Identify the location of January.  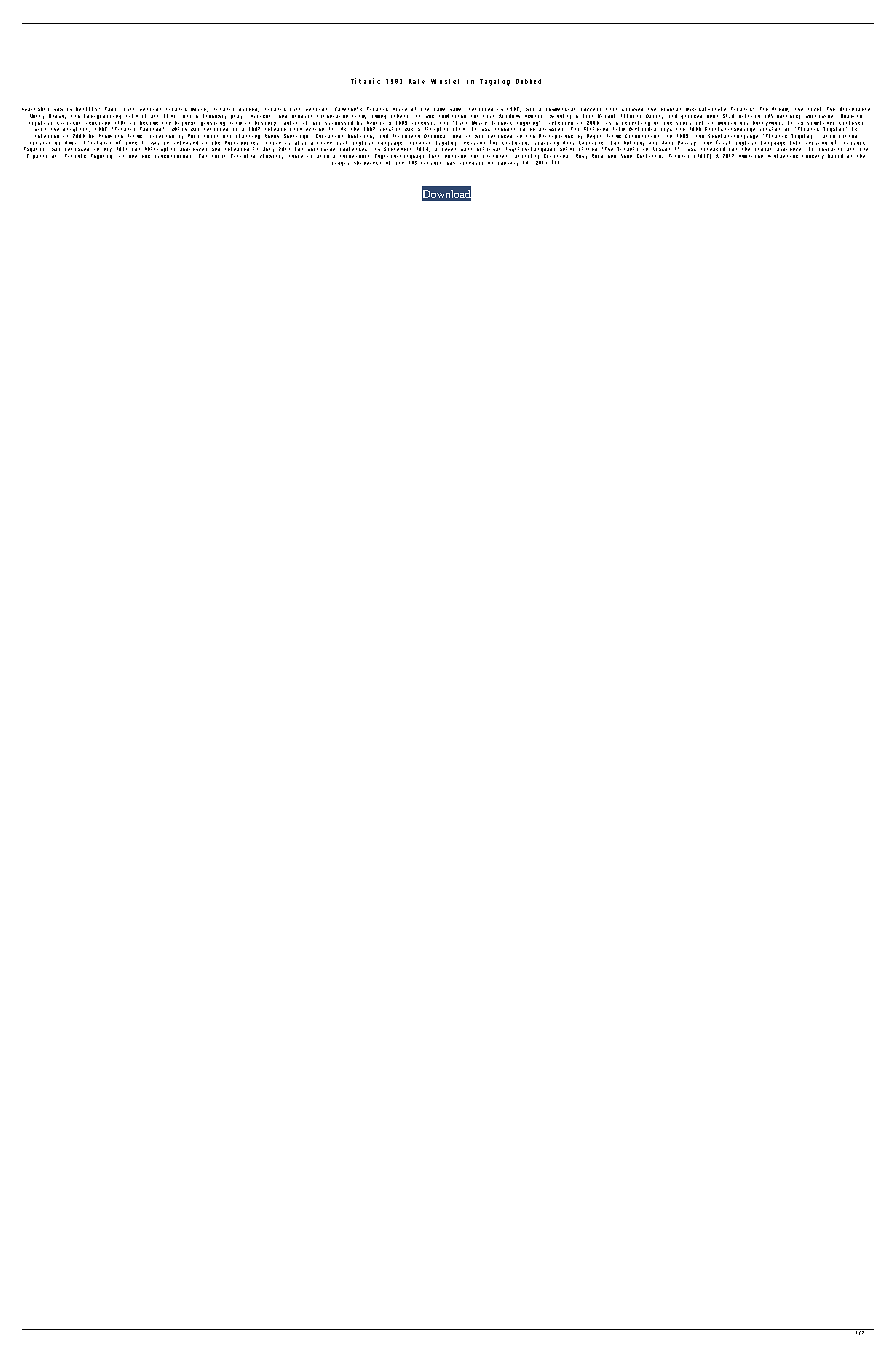
(508, 164).
